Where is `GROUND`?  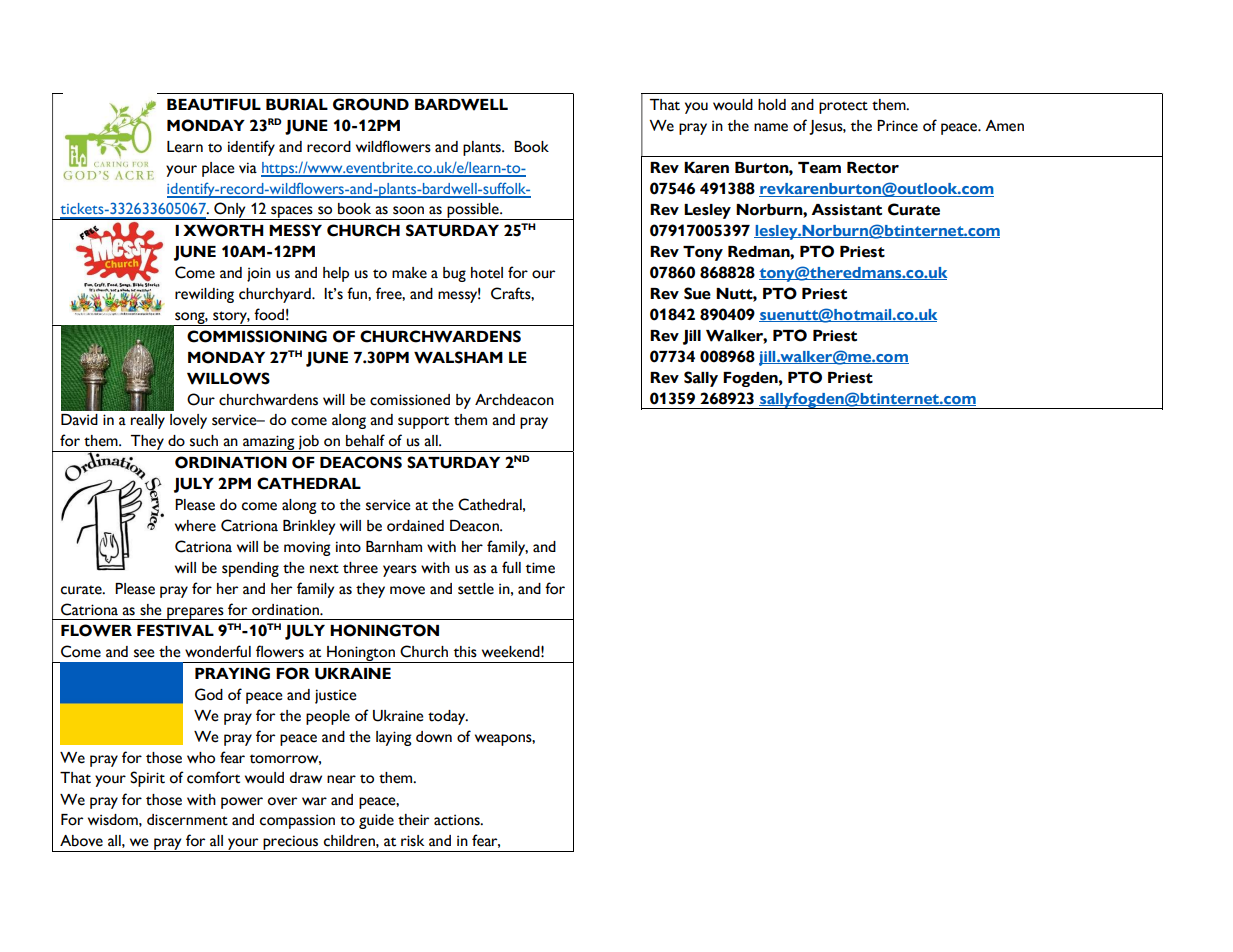
GROUND is located at coordinates (371, 104).
